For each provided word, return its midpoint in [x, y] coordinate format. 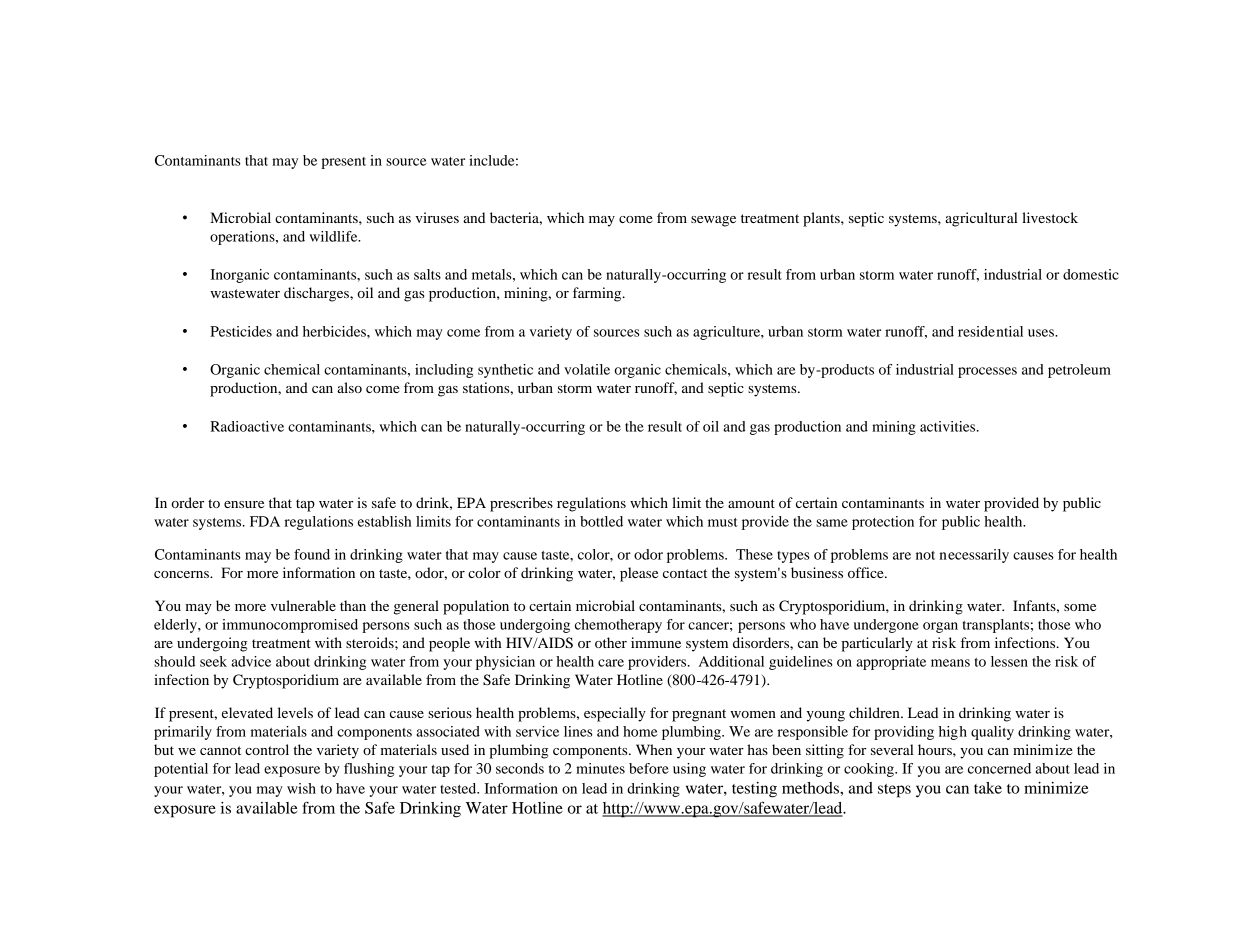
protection [883, 523]
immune [656, 642]
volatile [587, 369]
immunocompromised [290, 626]
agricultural [981, 219]
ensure [244, 504]
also [349, 387]
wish [301, 788]
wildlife [335, 236]
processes [987, 372]
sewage [713, 221]
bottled [601, 521]
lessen [1009, 661]
